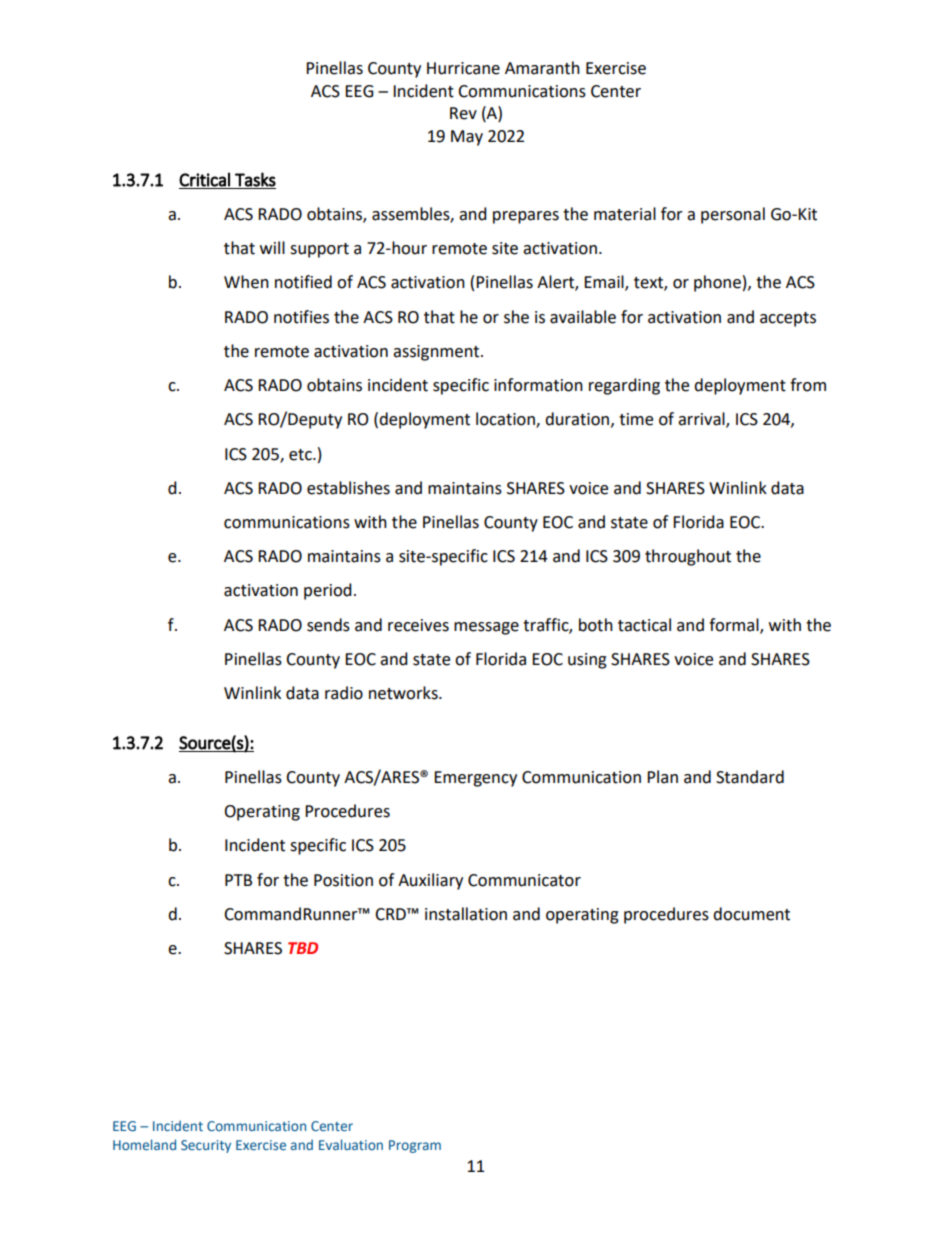  What do you see at coordinates (463, 113) in the screenshot?
I see `Rev` at bounding box center [463, 113].
